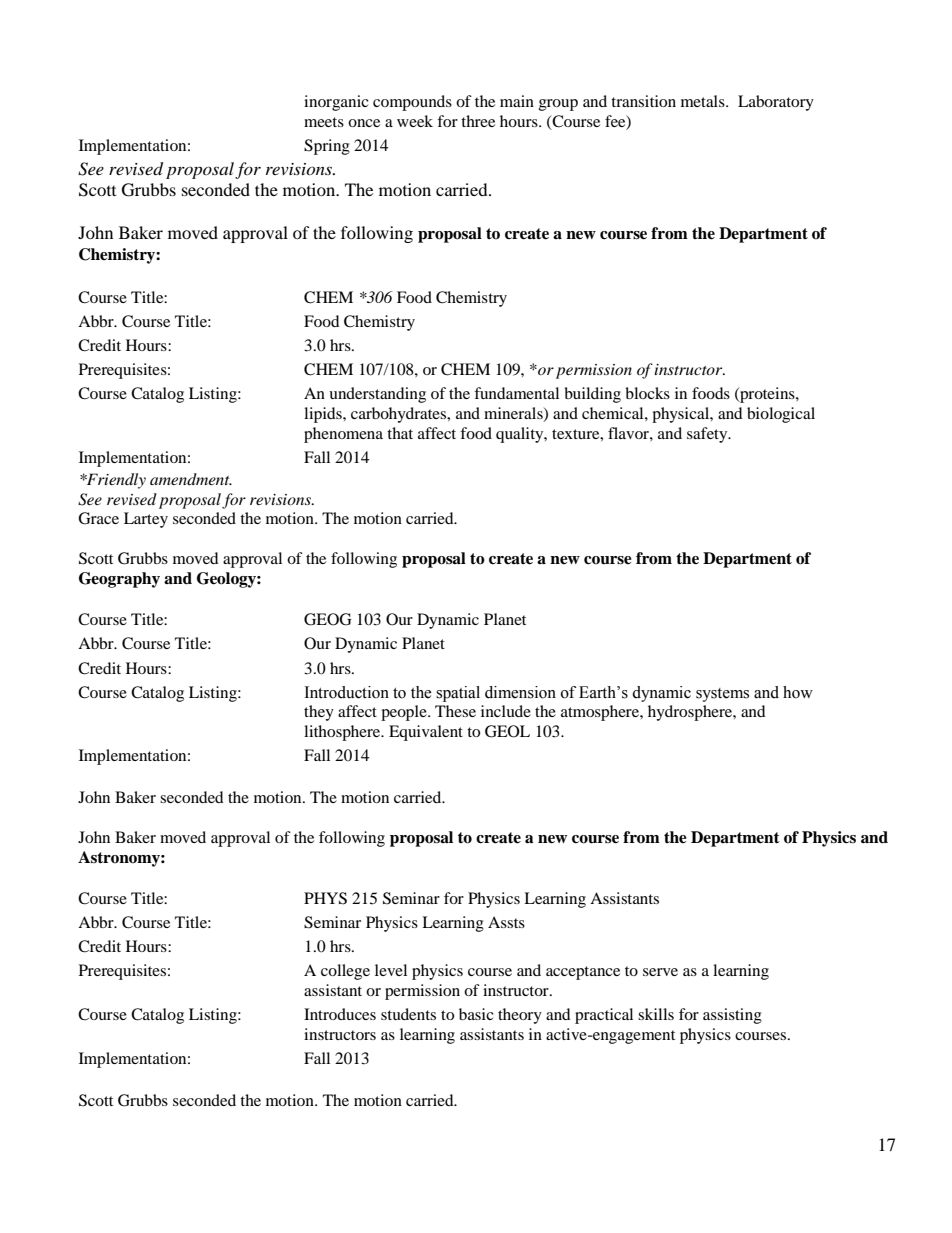 This document has height=1233, width=952. What do you see at coordinates (708, 435) in the document?
I see `safety` at bounding box center [708, 435].
